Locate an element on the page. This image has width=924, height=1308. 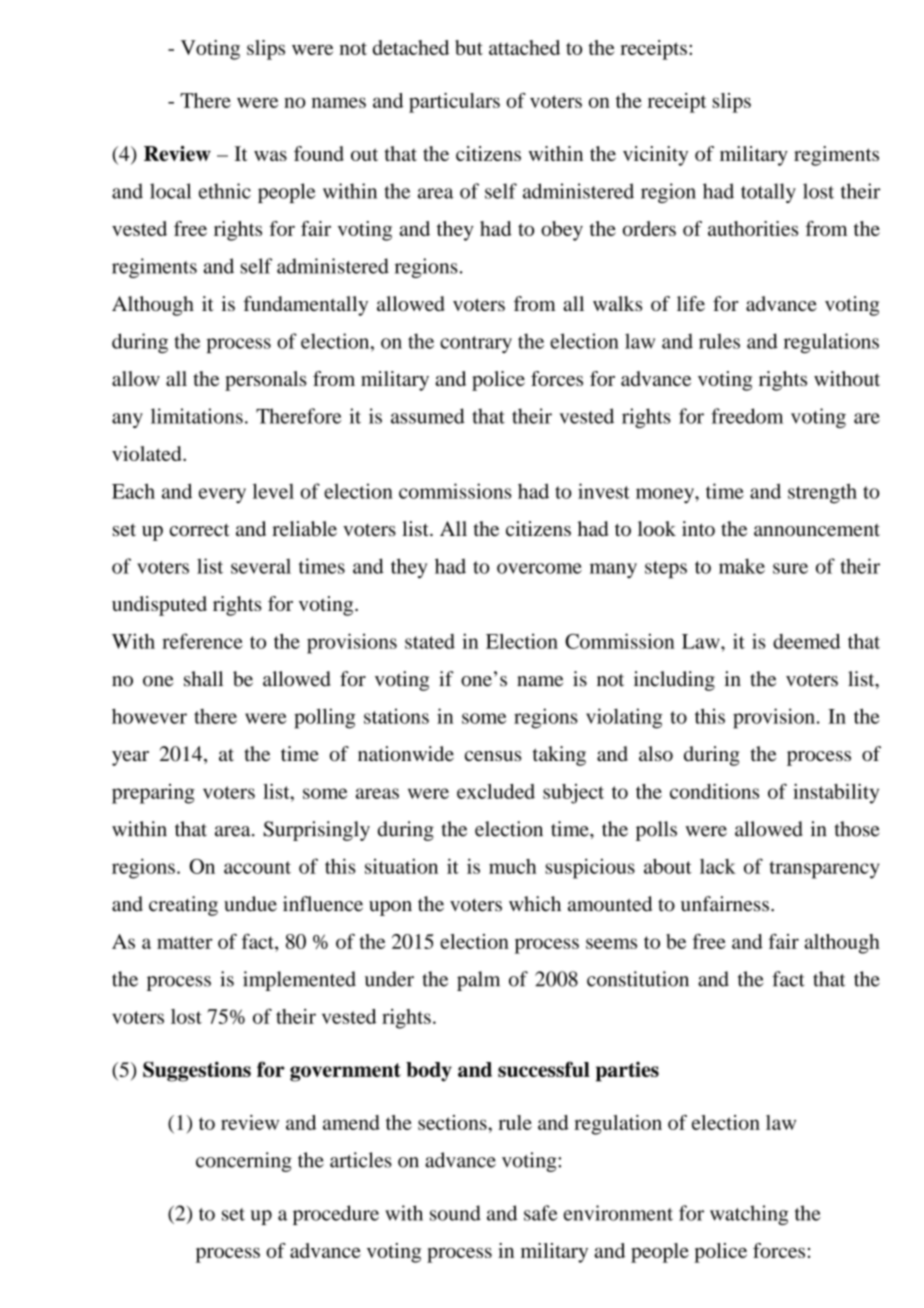
totally is located at coordinates (768, 193).
